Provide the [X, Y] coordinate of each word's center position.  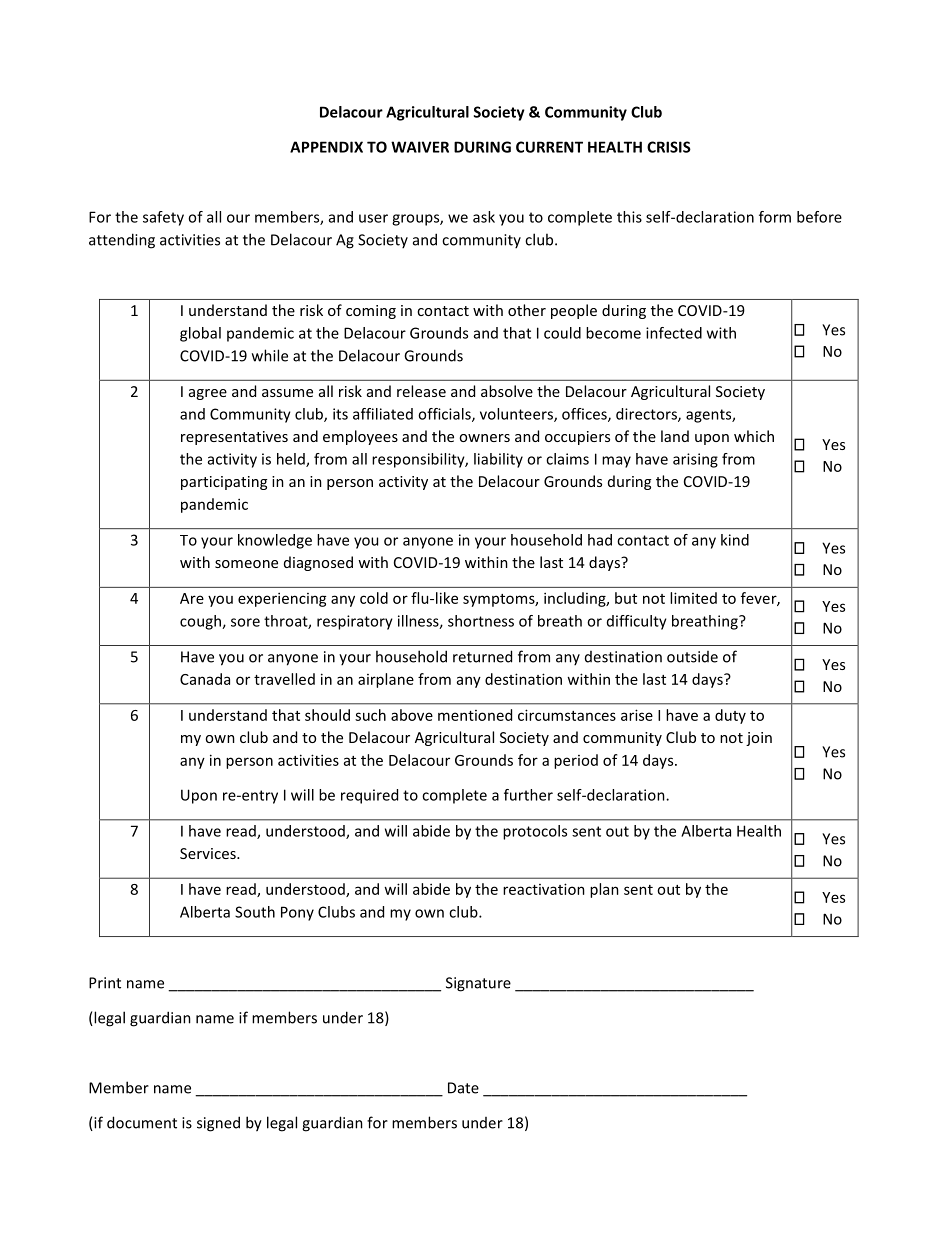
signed [218, 1124]
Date [463, 1088]
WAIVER [420, 147]
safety [163, 218]
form [775, 217]
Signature [478, 984]
